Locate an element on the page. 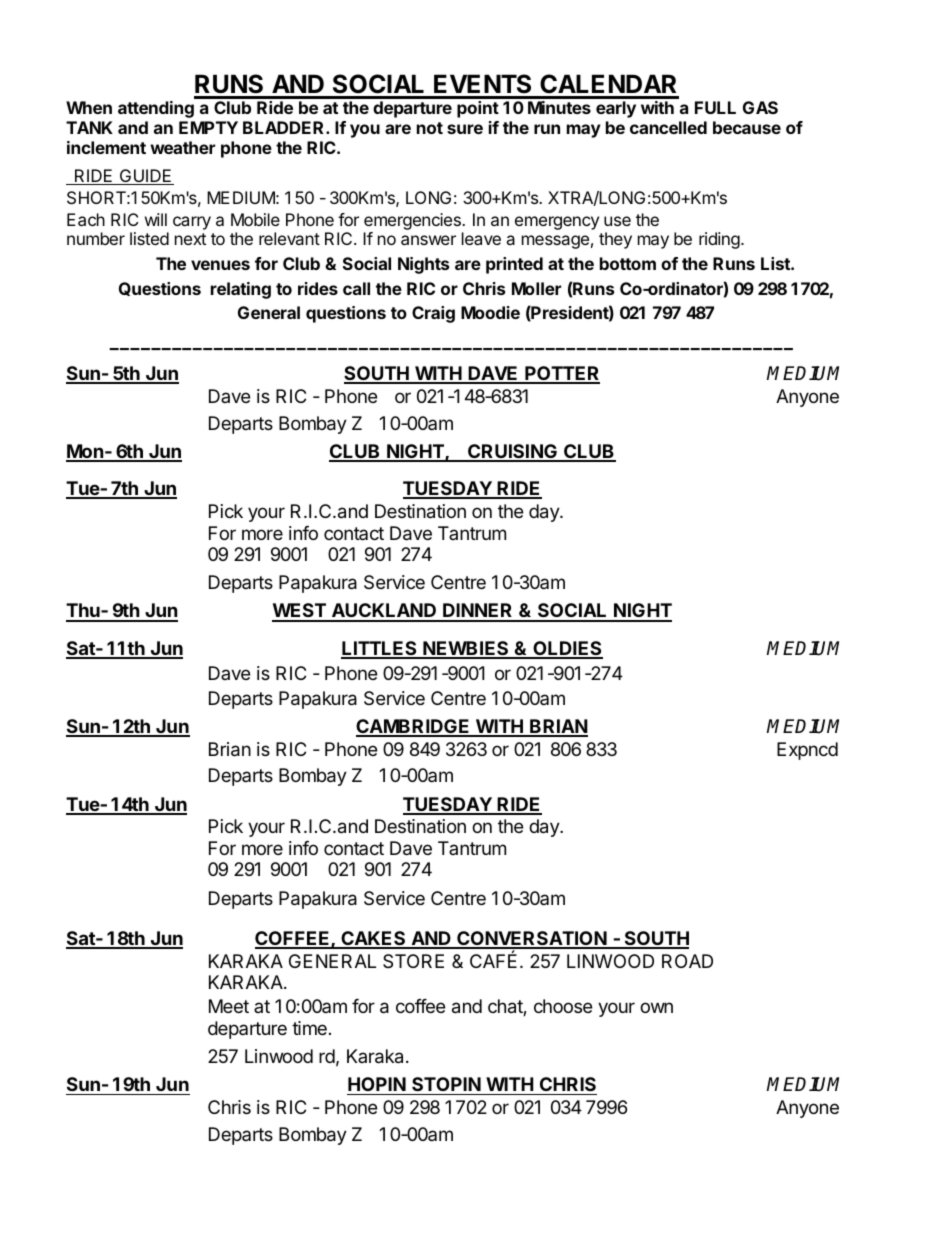  HOPIN is located at coordinates (377, 1086).
